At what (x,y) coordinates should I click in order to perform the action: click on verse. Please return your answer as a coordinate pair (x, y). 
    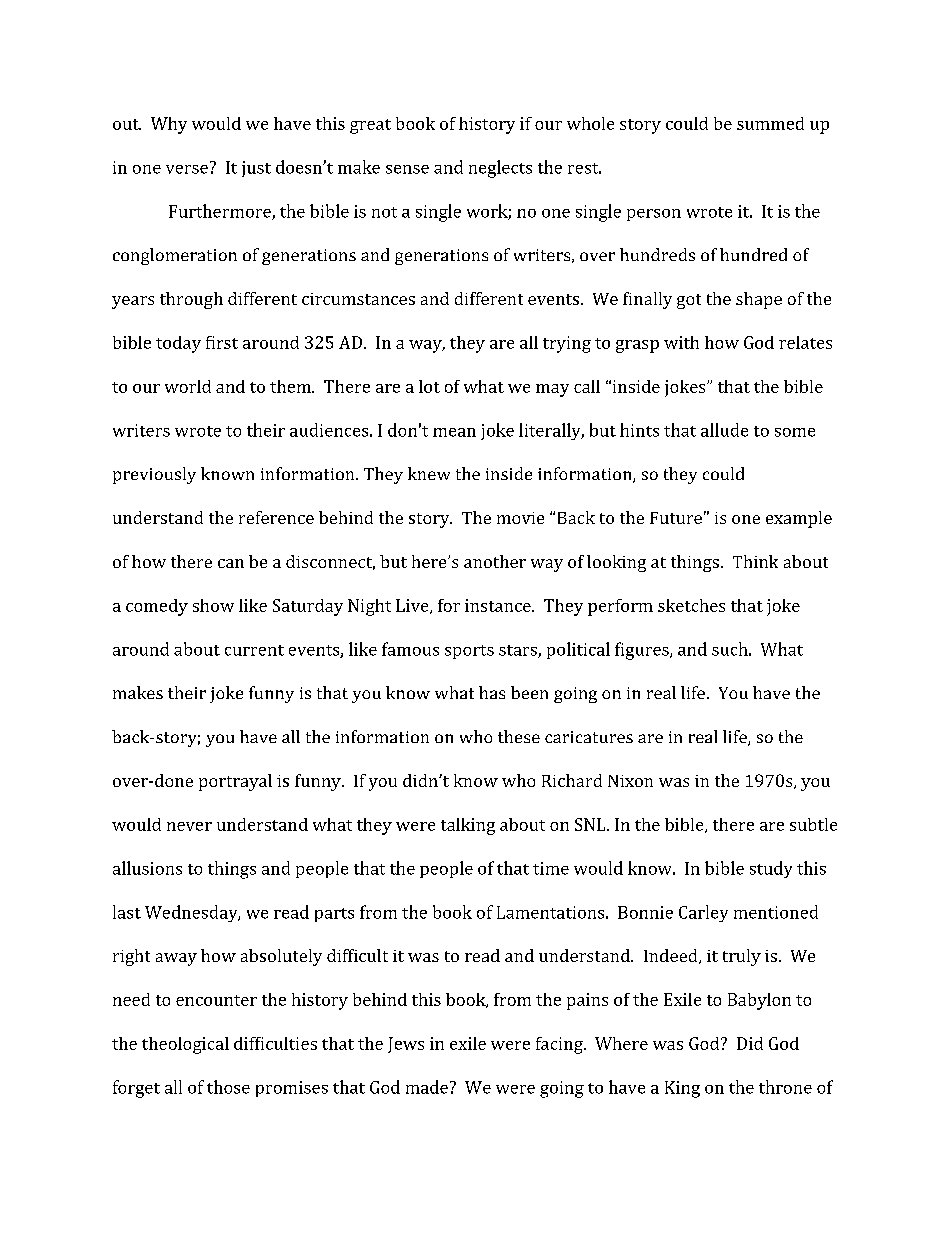
    Looking at the image, I should click on (187, 169).
